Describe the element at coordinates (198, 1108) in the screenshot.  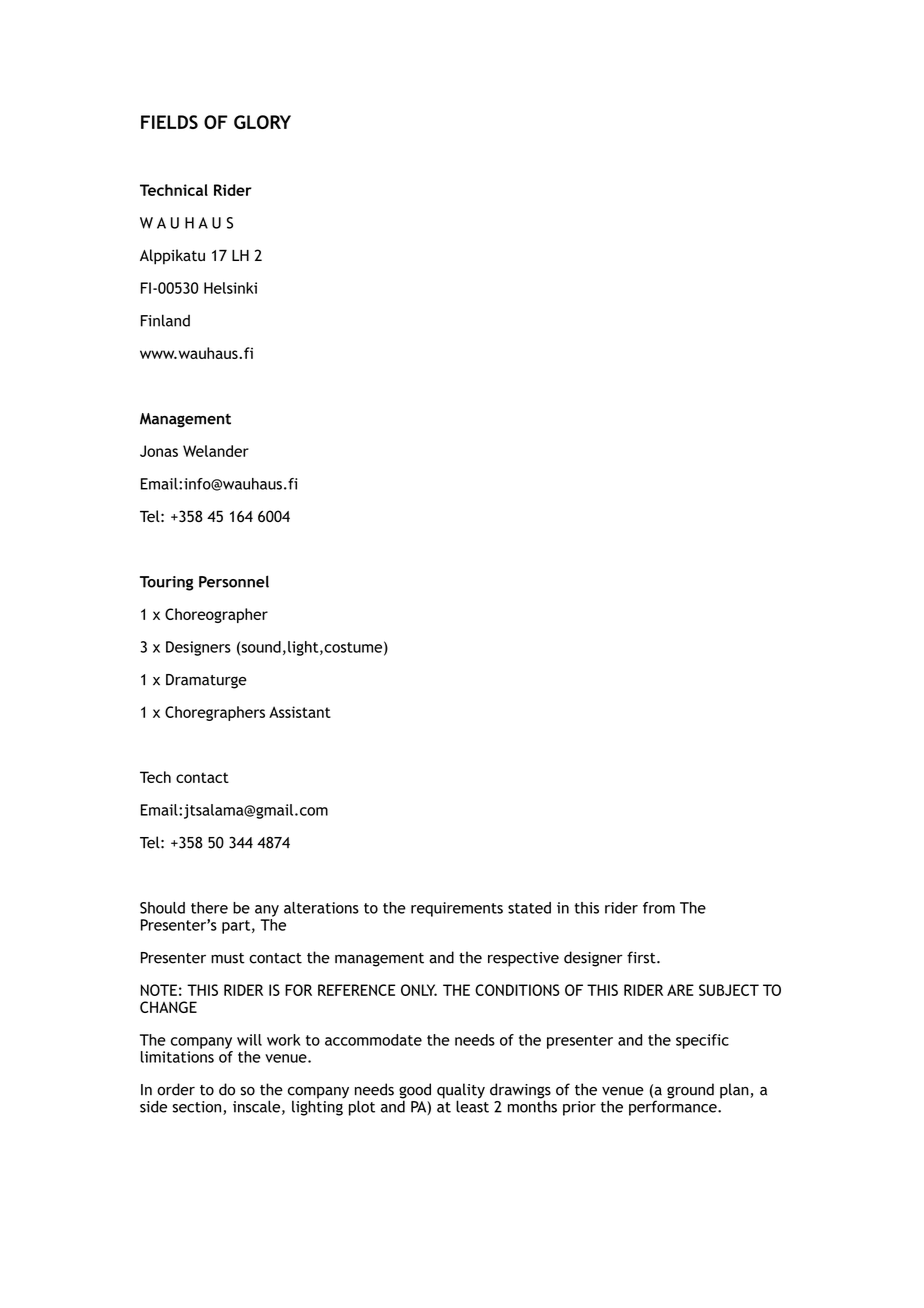
I see `section` at that location.
